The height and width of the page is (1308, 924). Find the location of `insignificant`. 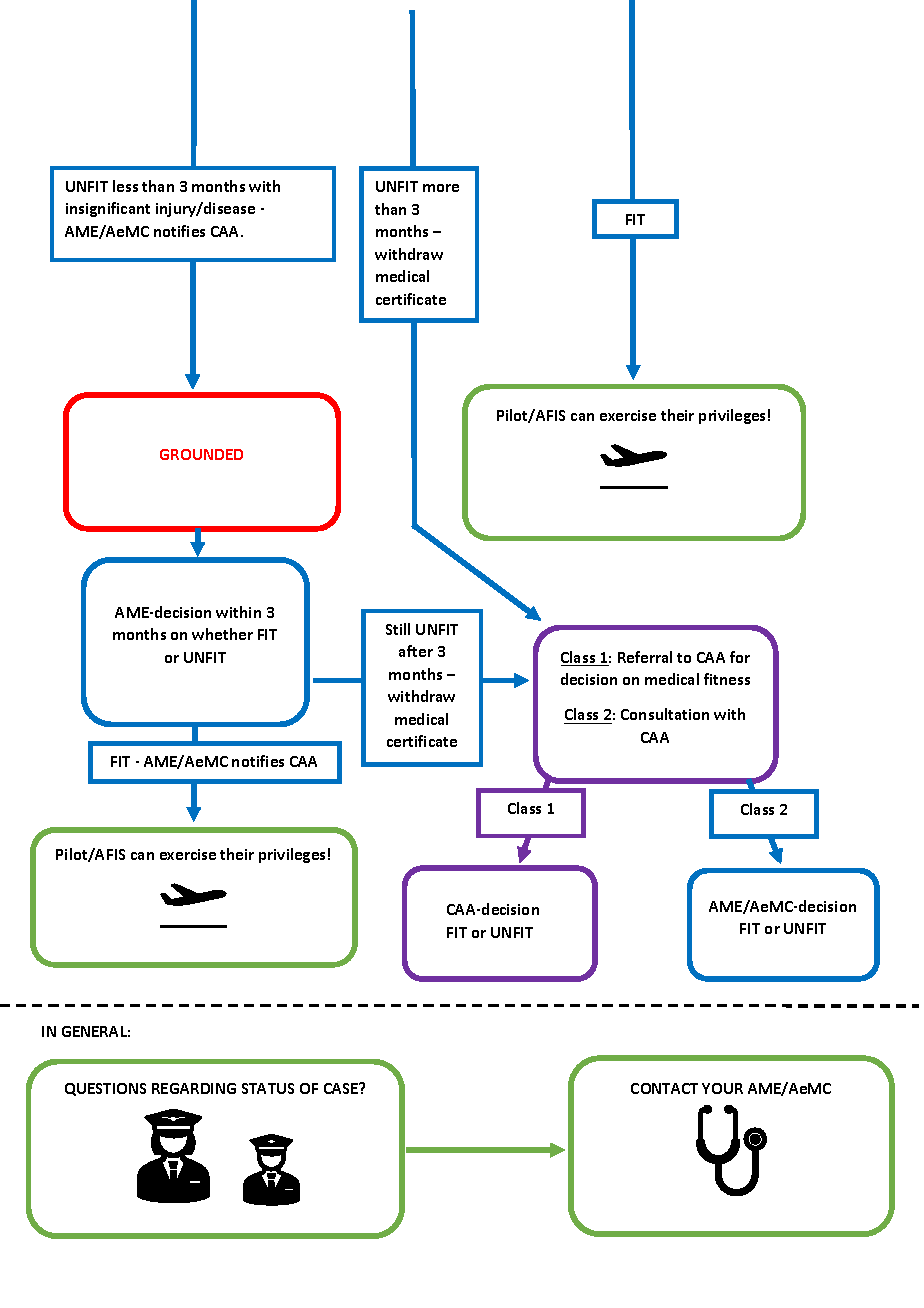

insignificant is located at coordinates (108, 209).
